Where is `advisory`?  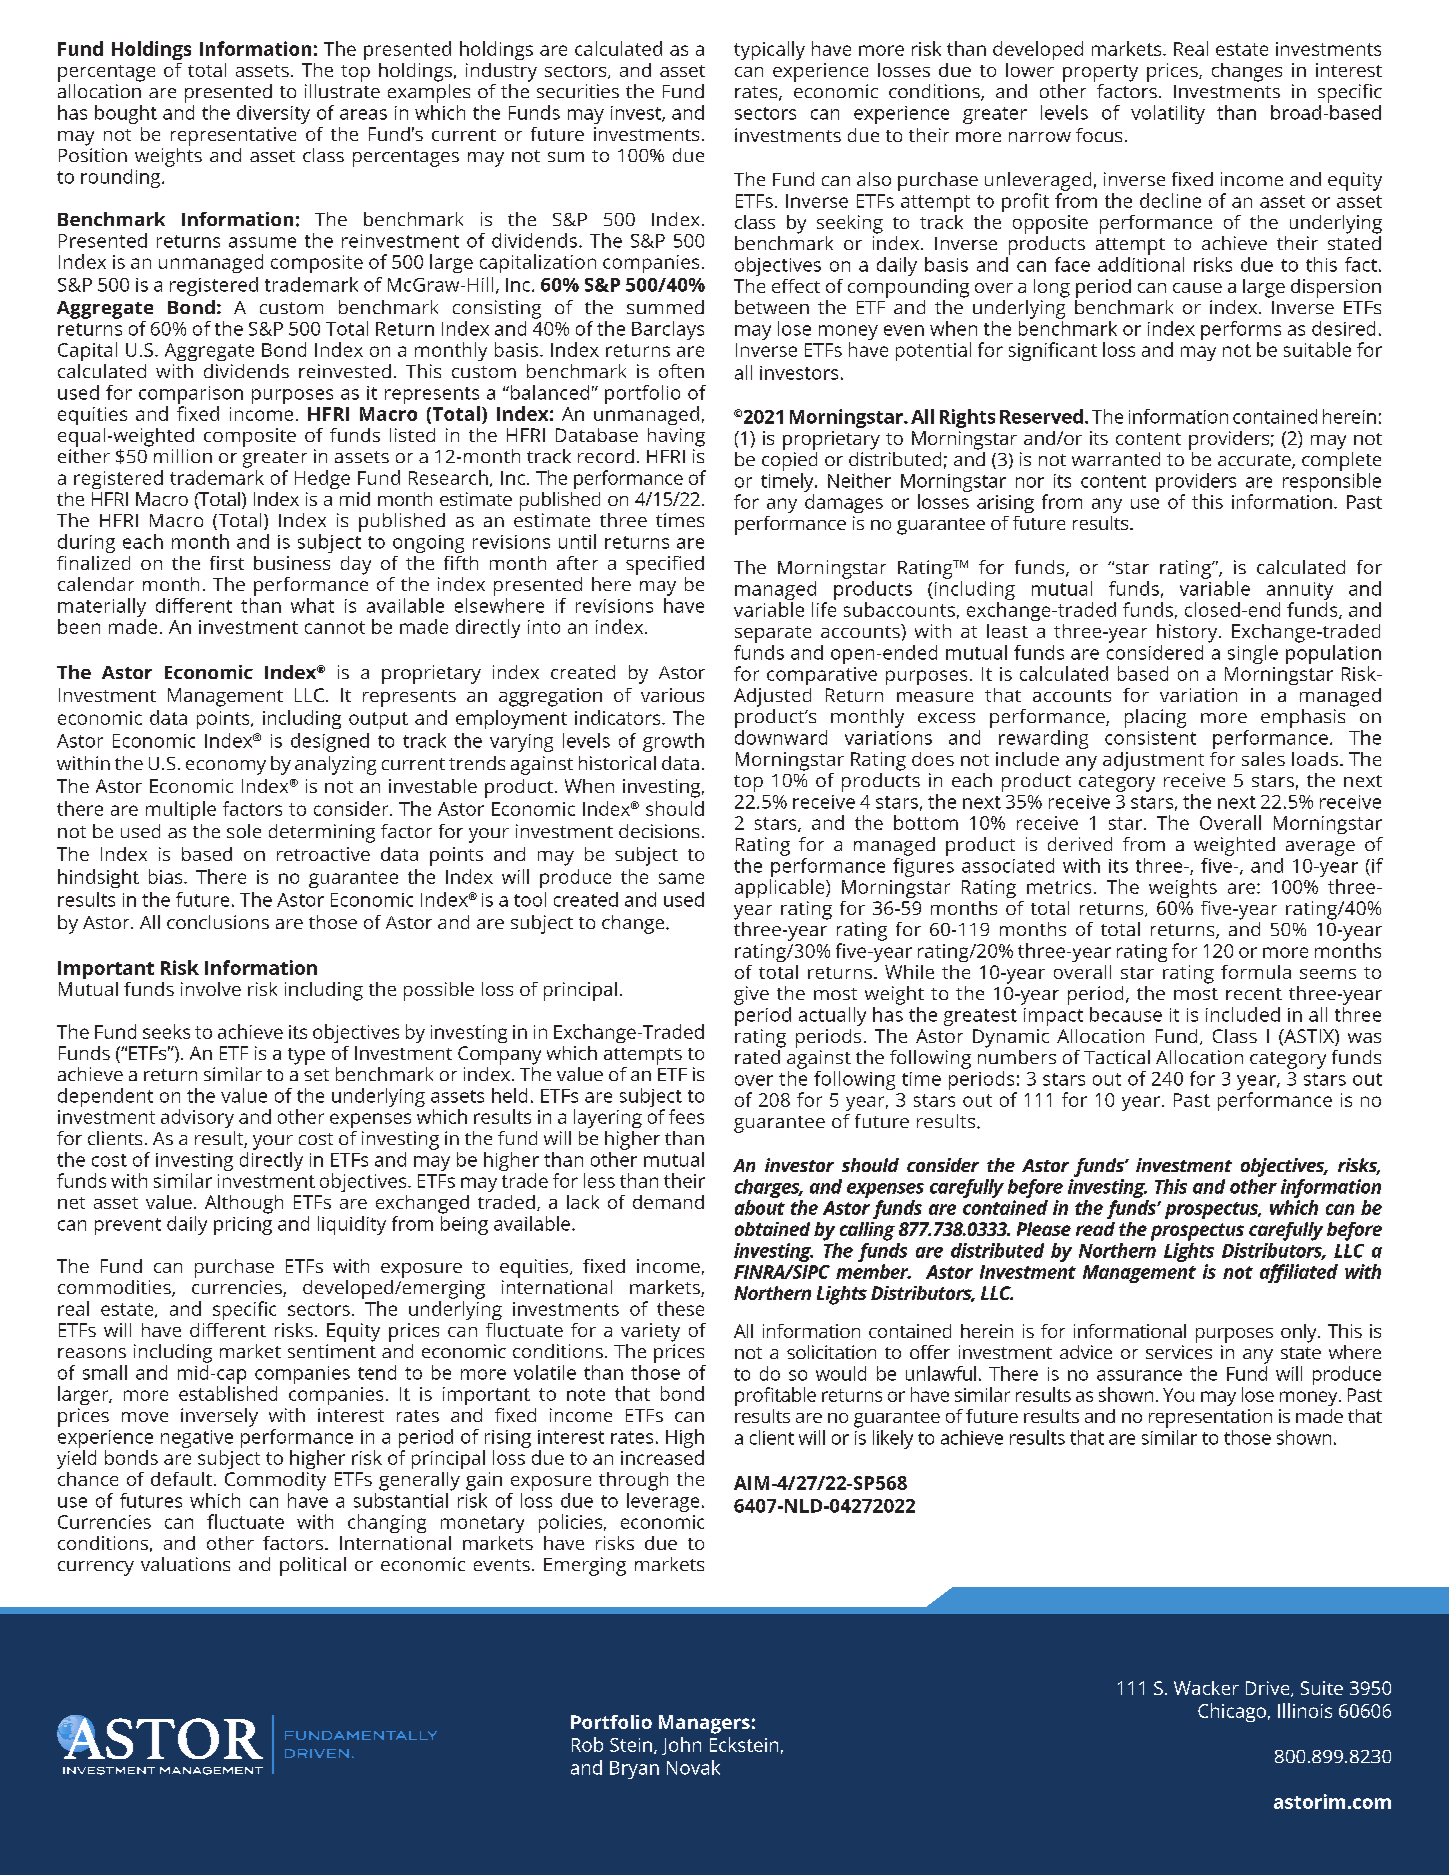 advisory is located at coordinates (197, 1118).
